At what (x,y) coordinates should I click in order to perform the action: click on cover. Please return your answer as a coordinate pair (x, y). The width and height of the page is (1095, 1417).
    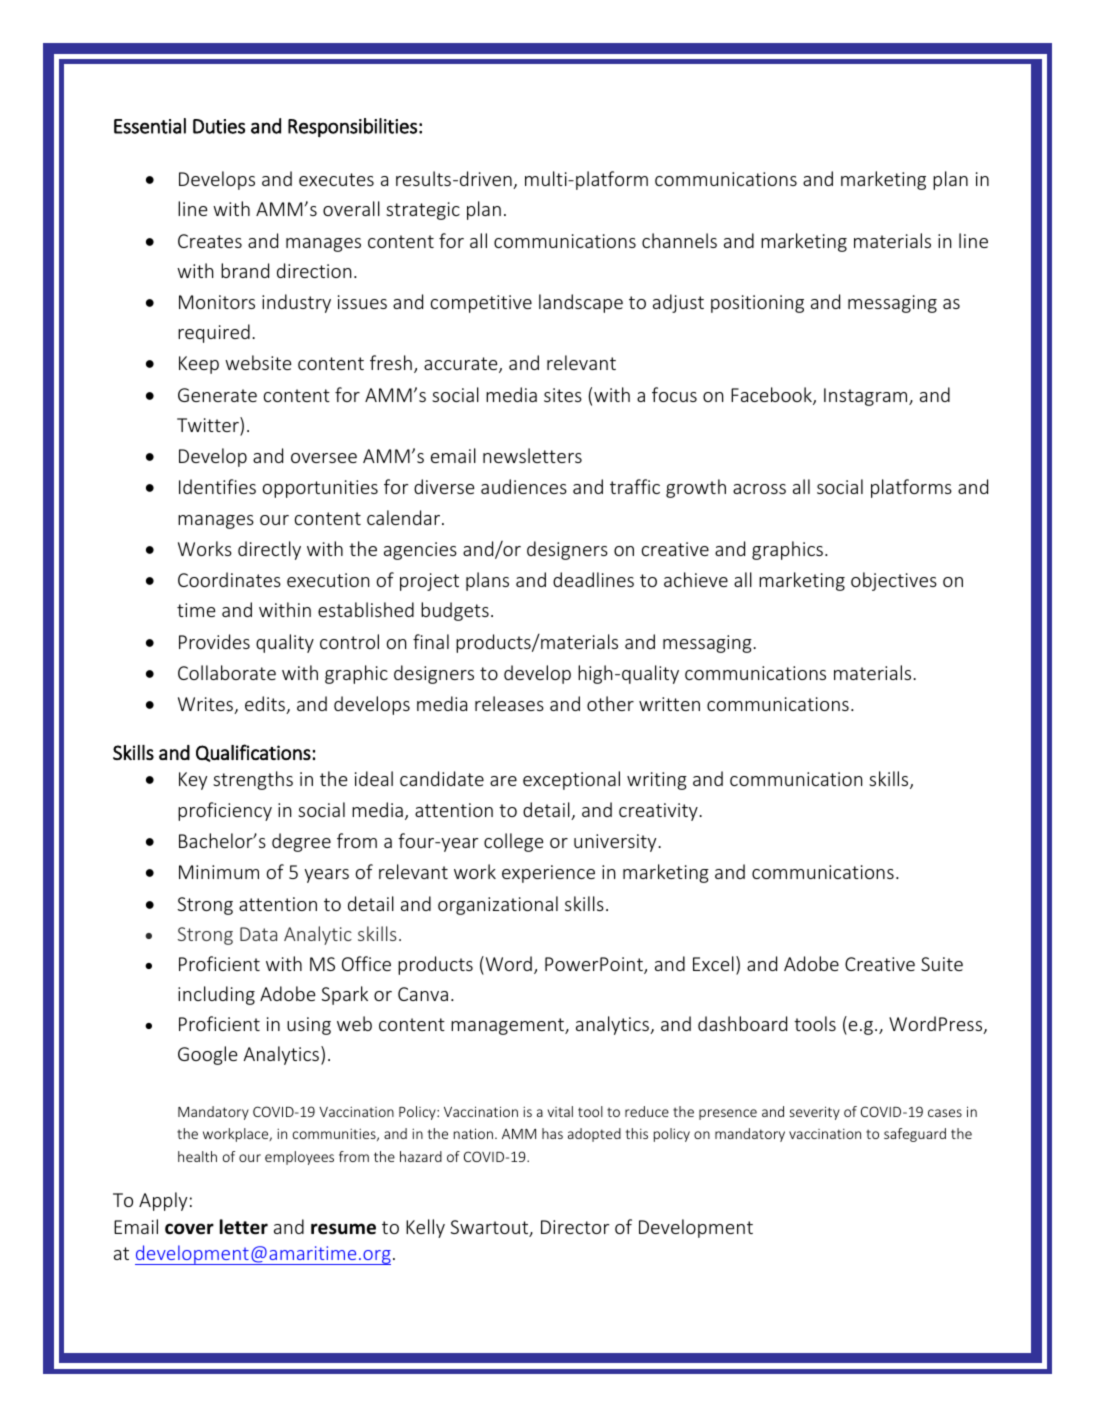
    Looking at the image, I should click on (189, 1229).
